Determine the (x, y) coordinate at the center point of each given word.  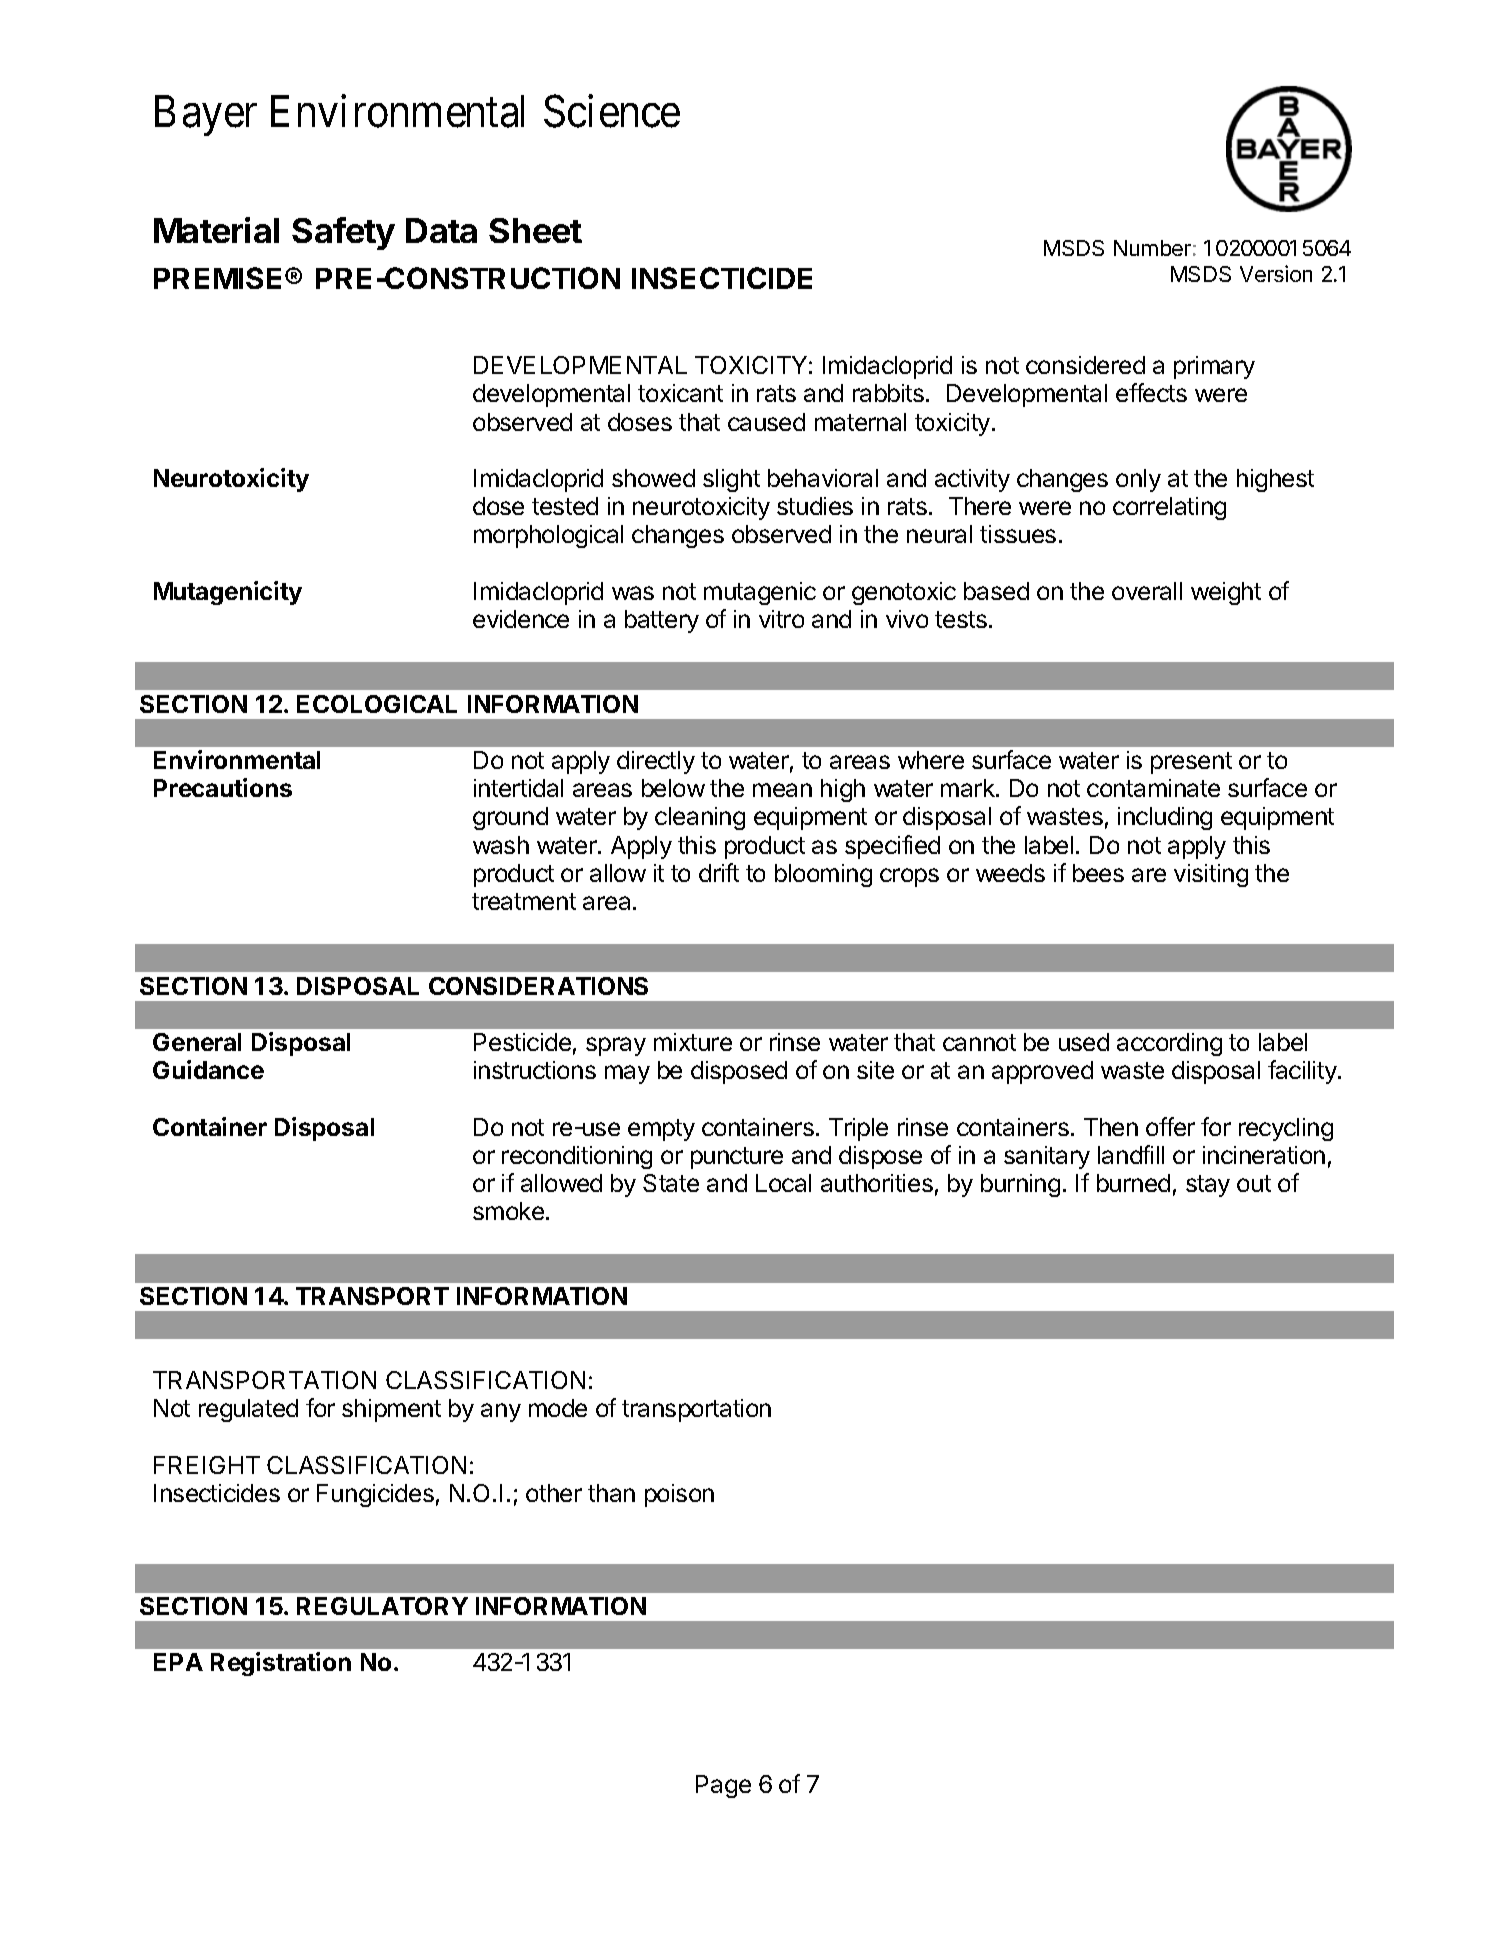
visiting (1211, 875)
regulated (248, 1410)
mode (558, 1408)
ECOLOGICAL (377, 704)
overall (1147, 591)
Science (612, 111)
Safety (343, 233)
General (197, 1042)
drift (719, 872)
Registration (281, 1664)
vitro (781, 619)
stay (1208, 1186)
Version (1276, 273)
